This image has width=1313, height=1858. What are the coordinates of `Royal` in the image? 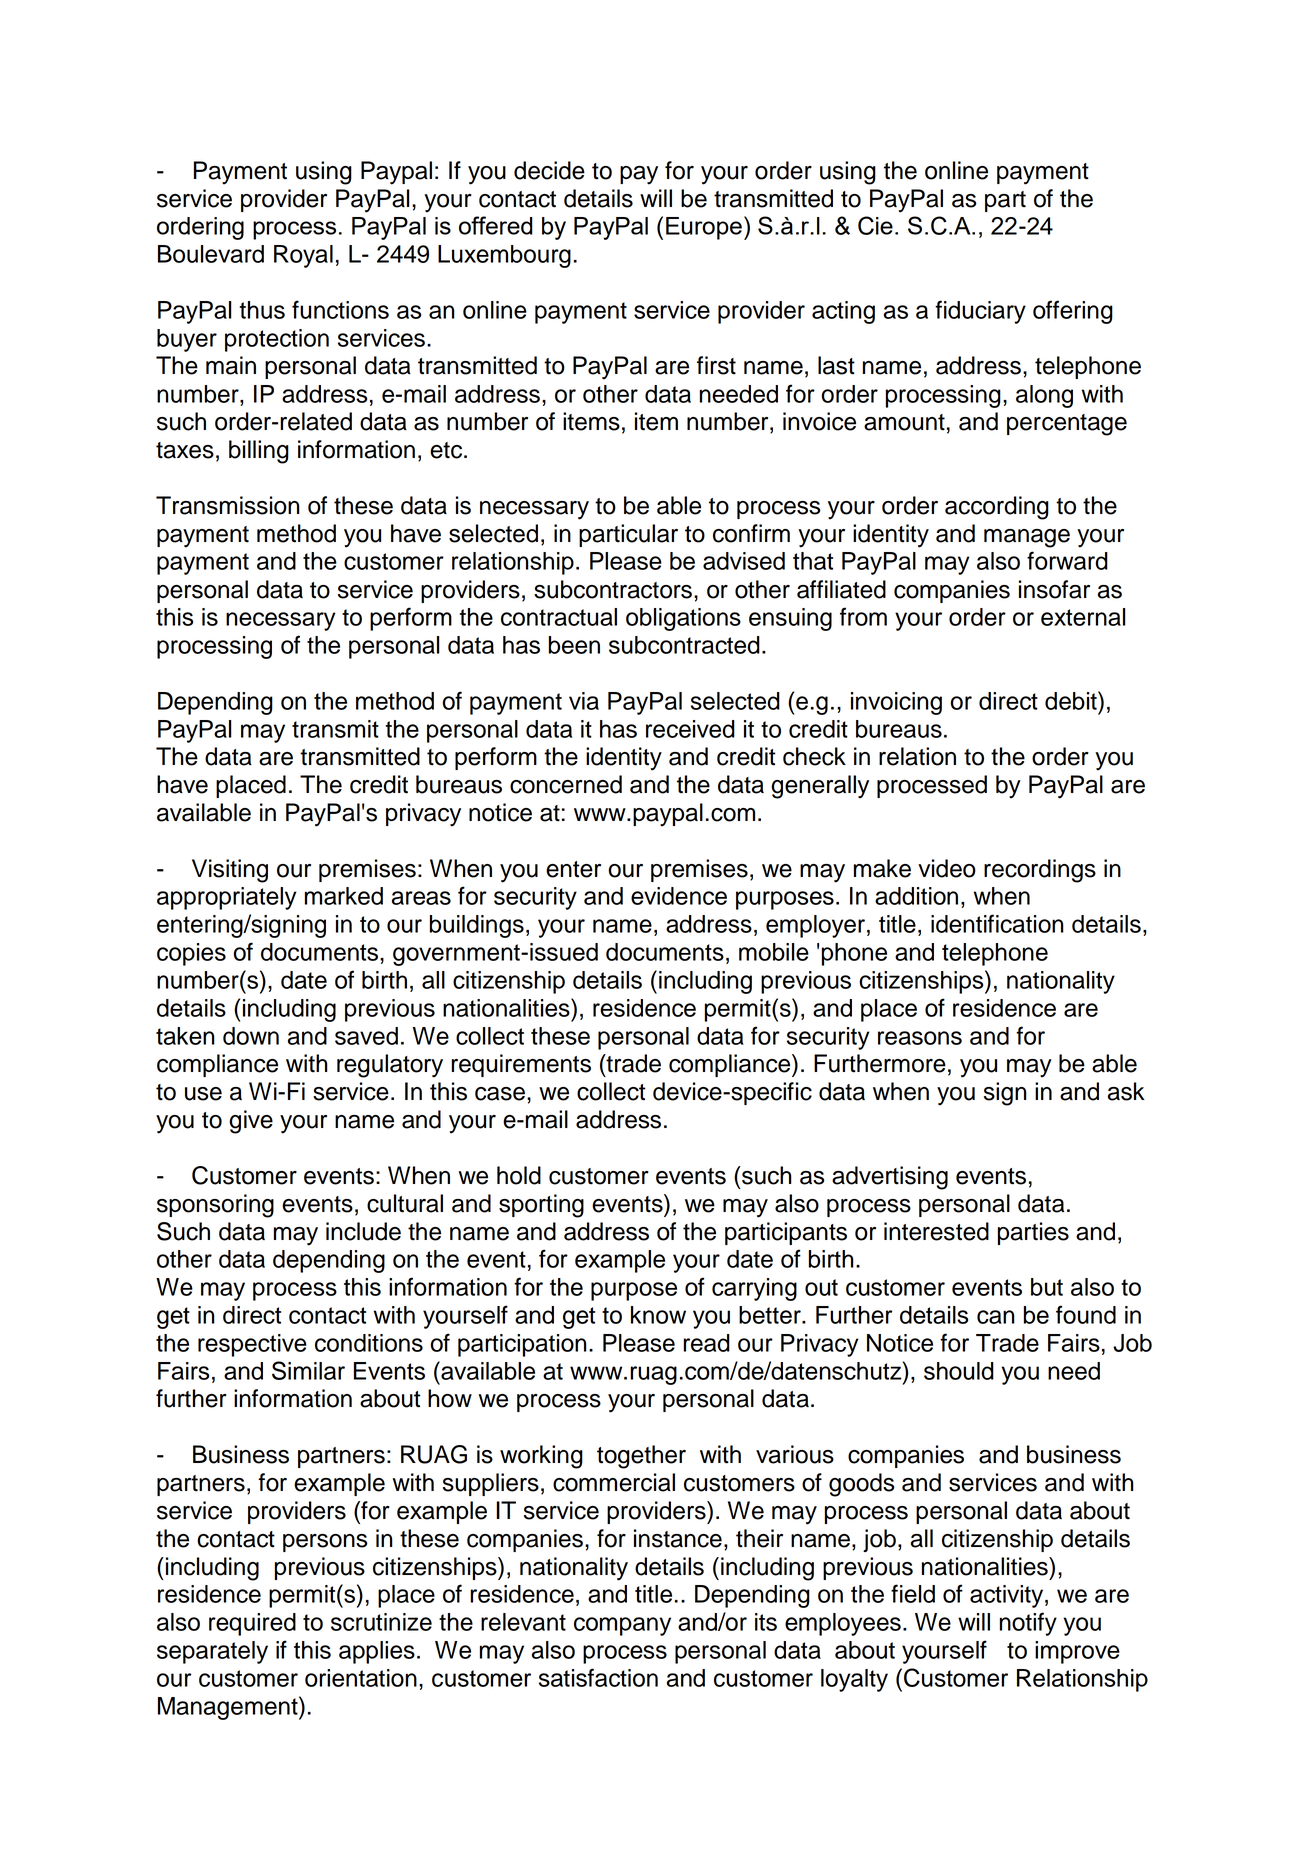 It's located at (303, 256).
